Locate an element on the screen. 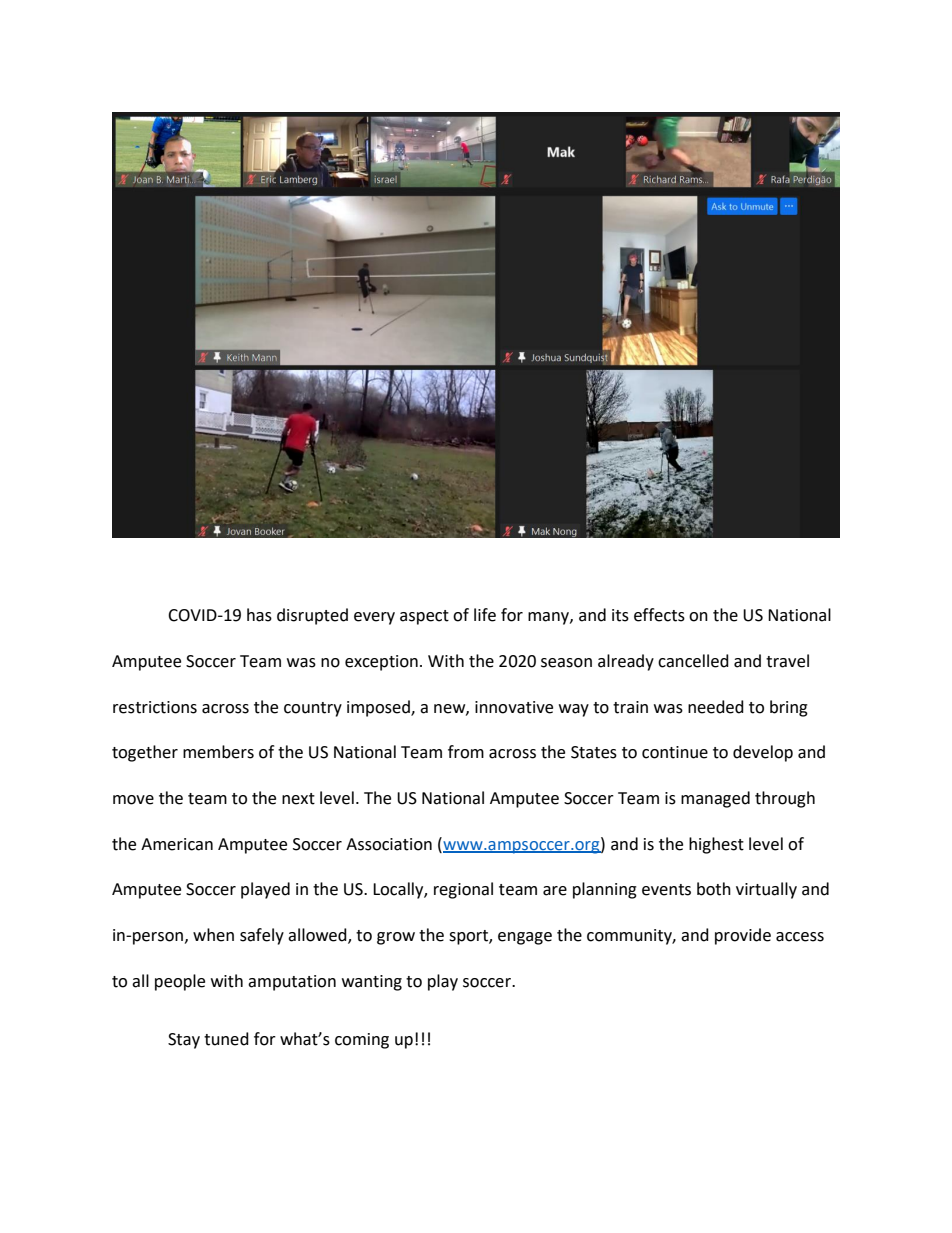 The image size is (952, 1233). engage is located at coordinates (525, 938).
